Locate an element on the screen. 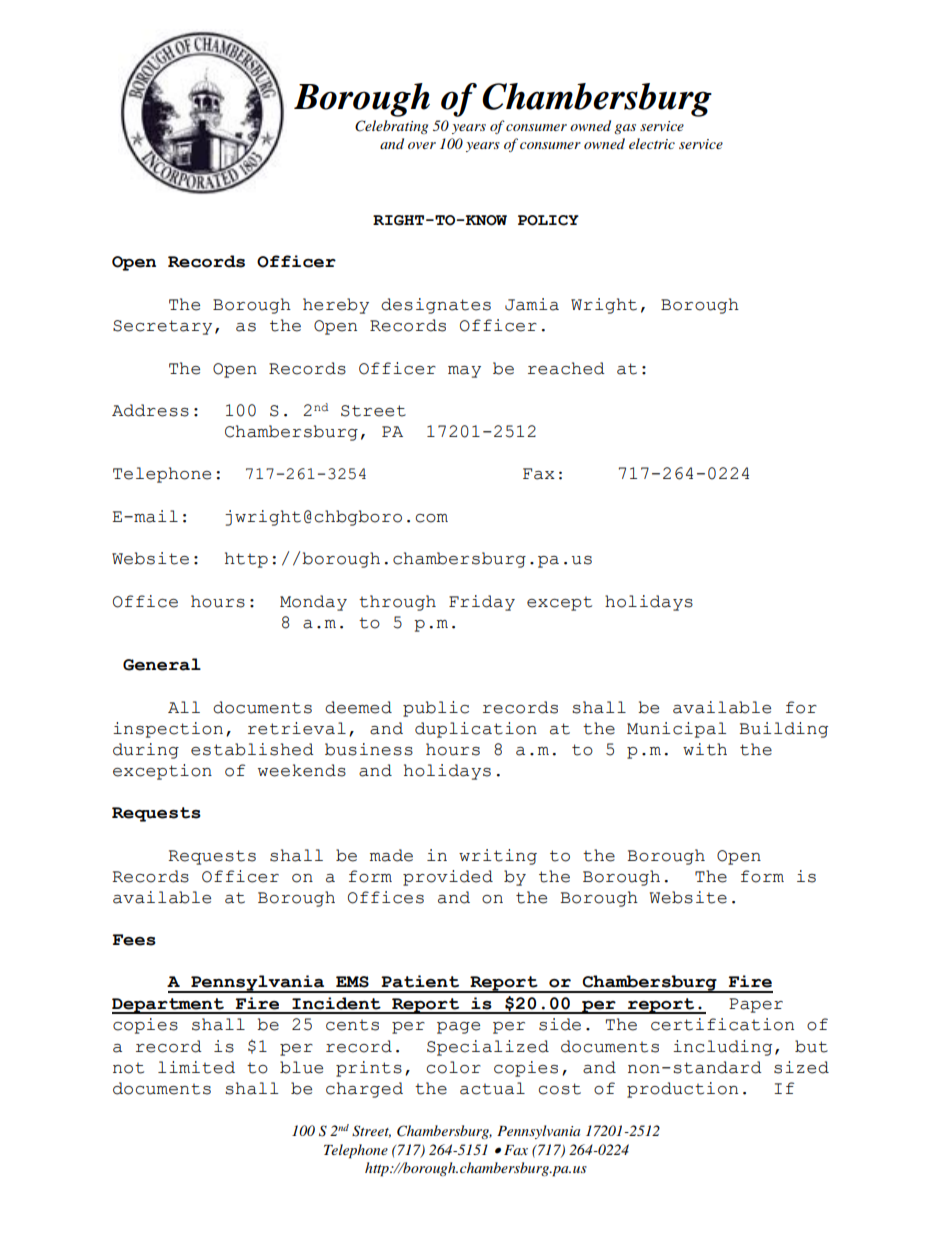  reached is located at coordinates (566, 368).
